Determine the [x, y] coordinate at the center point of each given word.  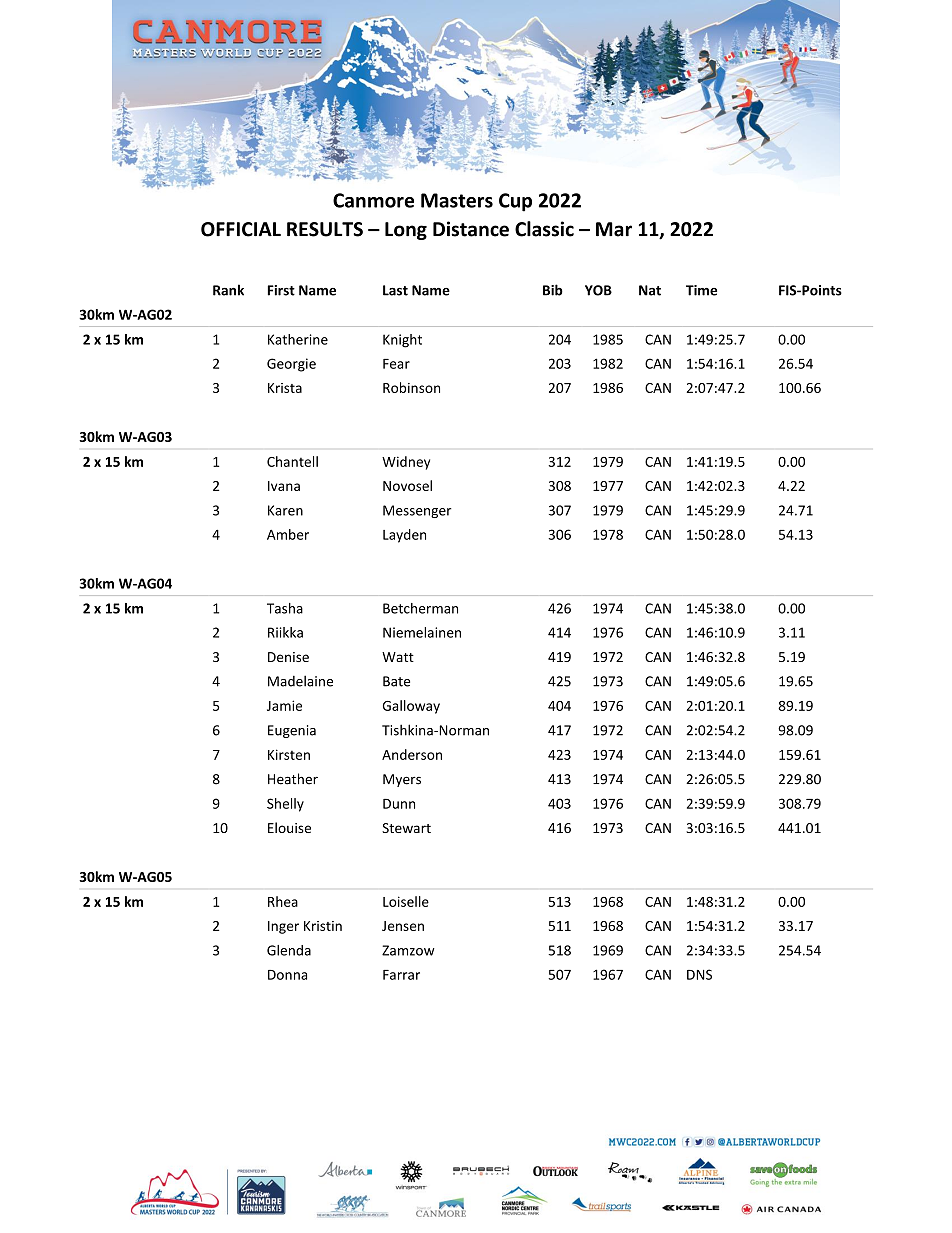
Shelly [285, 805]
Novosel [407, 485]
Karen [285, 510]
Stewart [406, 828]
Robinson [411, 387]
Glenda [289, 950]
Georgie [291, 365]
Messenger [417, 511]
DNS [699, 974]
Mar [614, 229]
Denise [288, 657]
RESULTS [325, 229]
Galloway [411, 707]
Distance [471, 229]
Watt [398, 657]
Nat [650, 290]
